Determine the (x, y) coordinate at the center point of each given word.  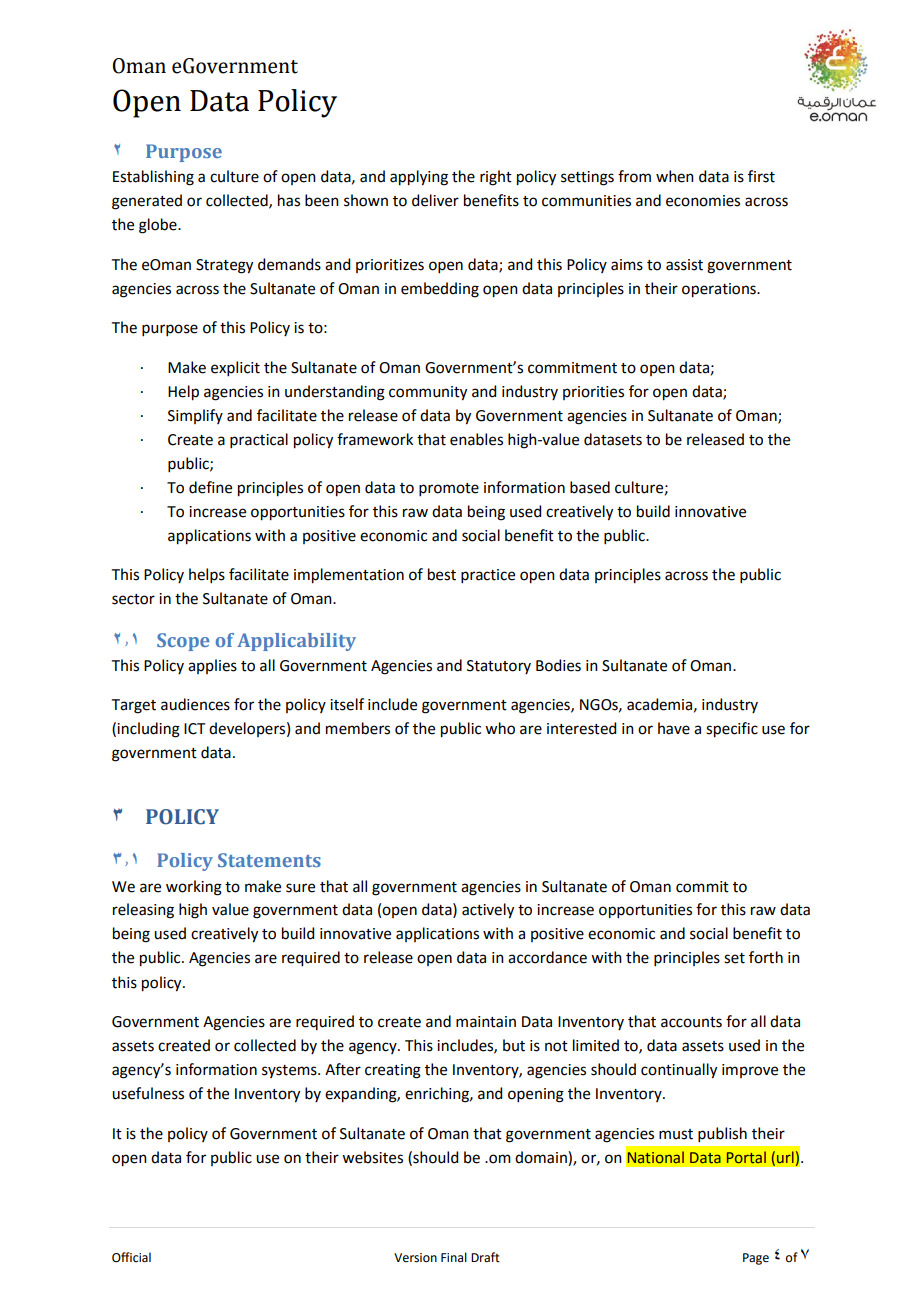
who (500, 728)
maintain (486, 1022)
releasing (143, 911)
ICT (194, 729)
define (210, 487)
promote (449, 489)
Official (131, 1257)
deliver (435, 200)
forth (766, 957)
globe (159, 226)
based (590, 487)
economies (703, 201)
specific (732, 730)
